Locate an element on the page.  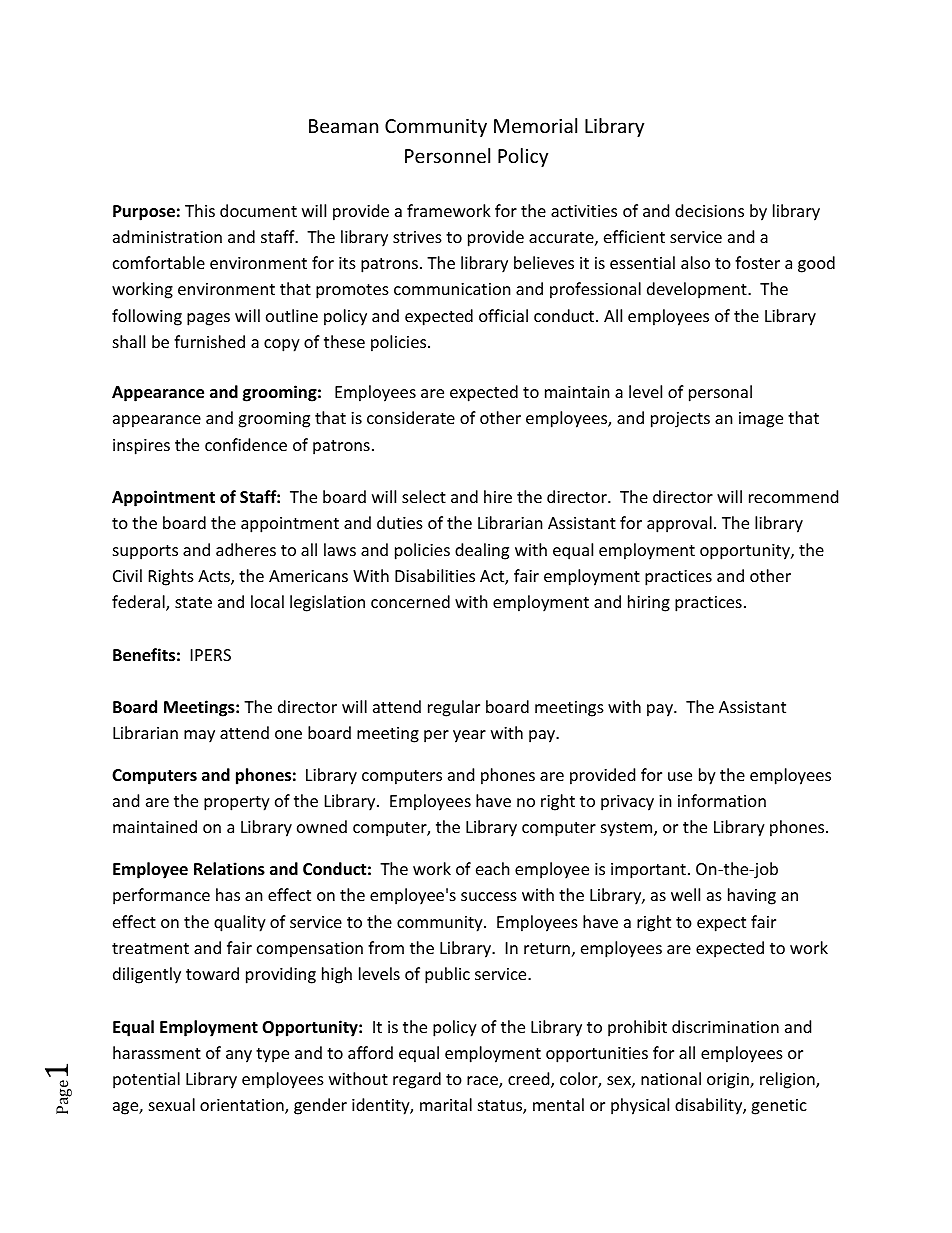
state is located at coordinates (193, 602).
